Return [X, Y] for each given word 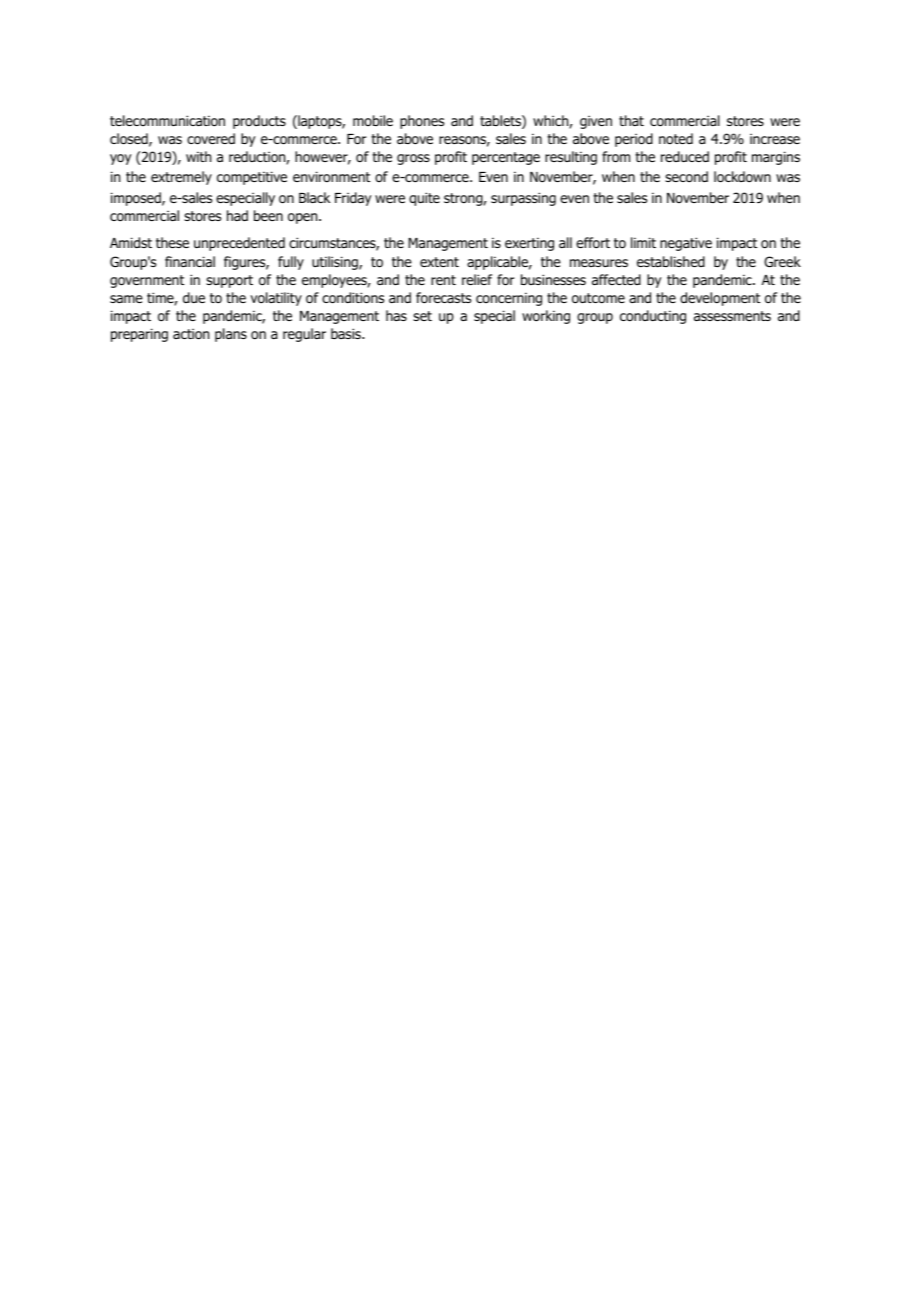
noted [676, 138]
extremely [181, 178]
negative [686, 244]
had [237, 215]
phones [422, 122]
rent [443, 280]
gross [413, 159]
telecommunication [167, 121]
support [229, 281]
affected [616, 279]
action [191, 334]
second [686, 177]
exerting [529, 244]
